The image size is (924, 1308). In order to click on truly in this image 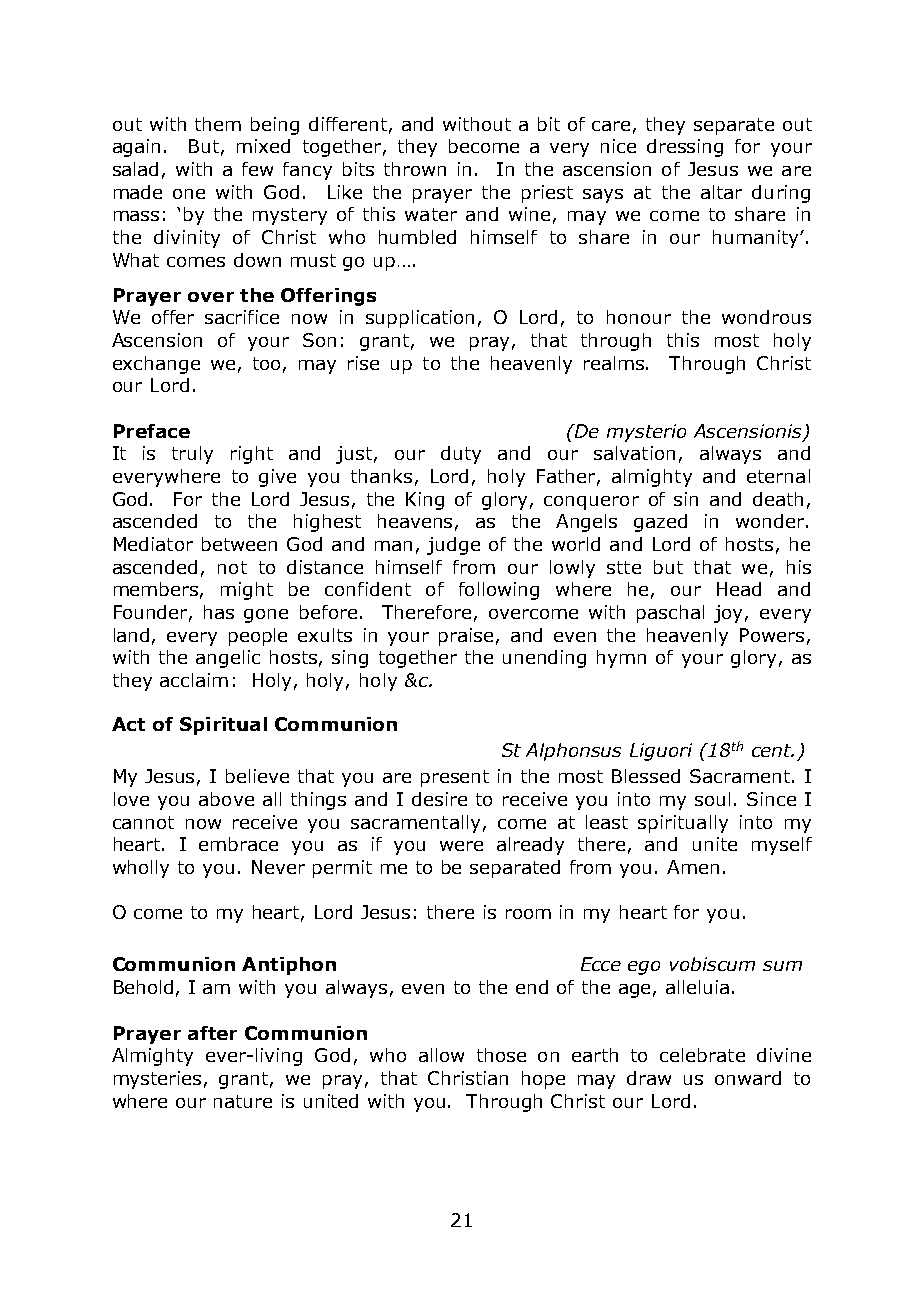, I will do `click(192, 455)`.
